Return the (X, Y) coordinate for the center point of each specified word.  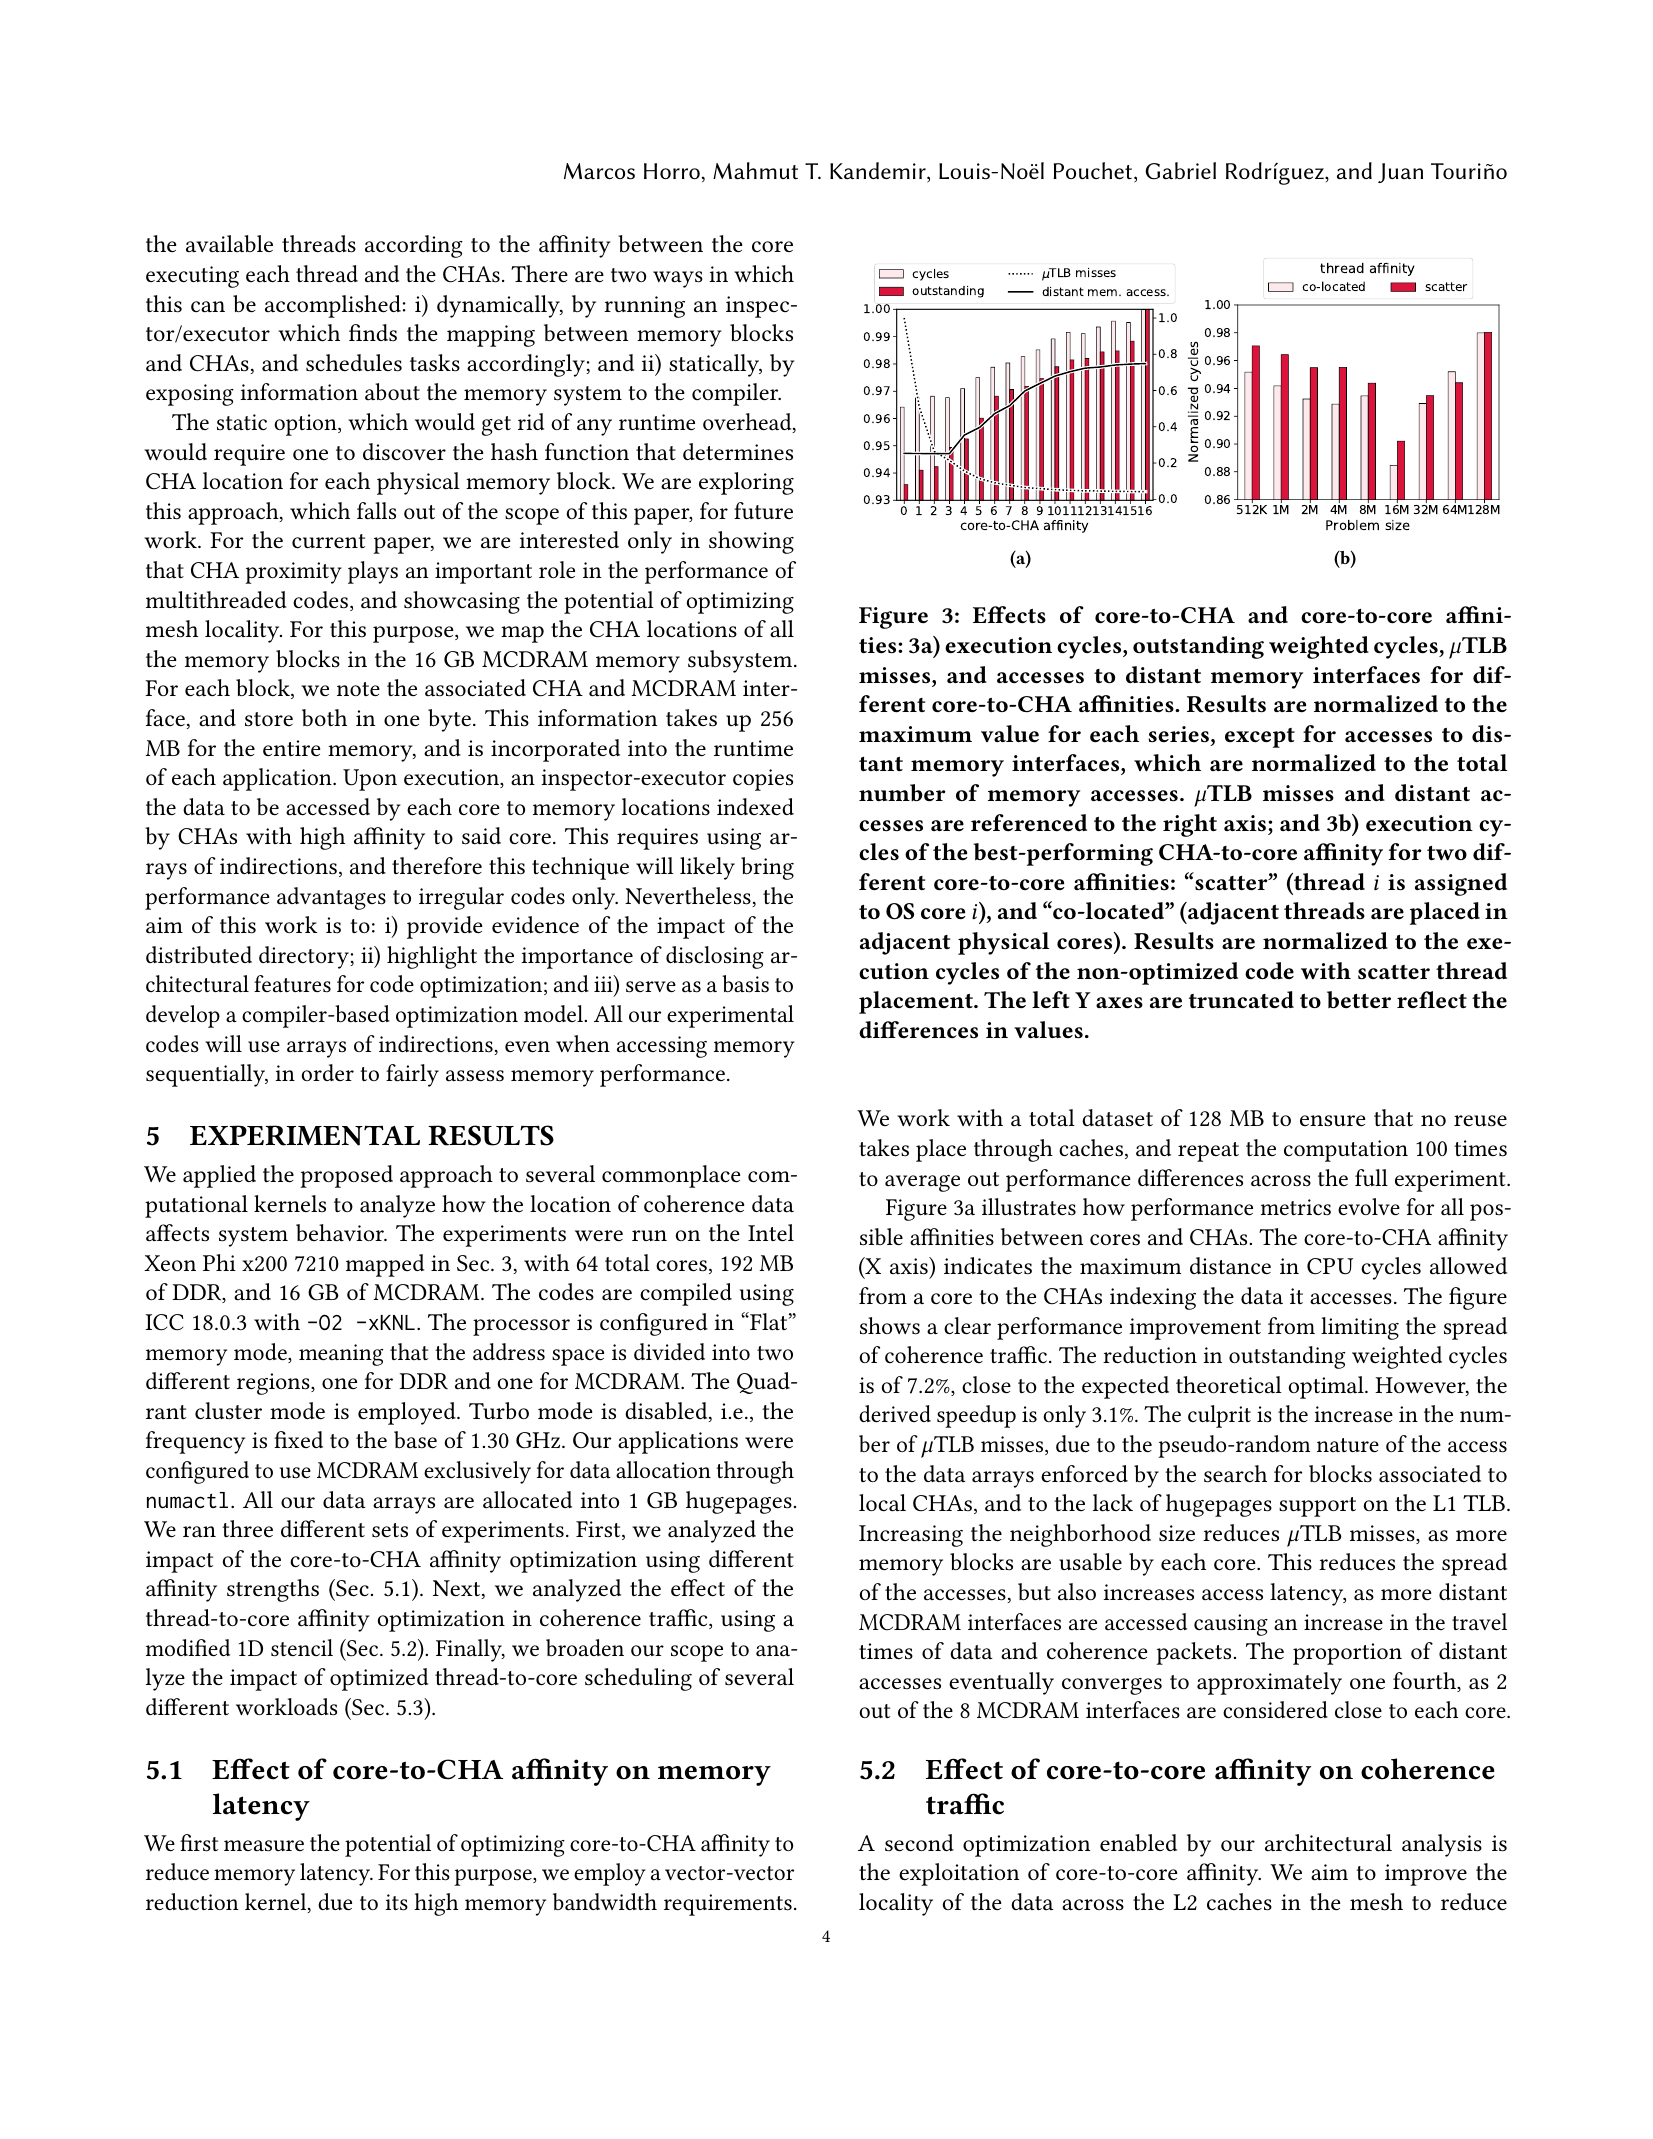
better (1359, 1000)
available (229, 244)
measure (264, 1846)
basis (745, 984)
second (919, 1843)
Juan (1400, 173)
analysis (1442, 1845)
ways (678, 279)
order (328, 1072)
